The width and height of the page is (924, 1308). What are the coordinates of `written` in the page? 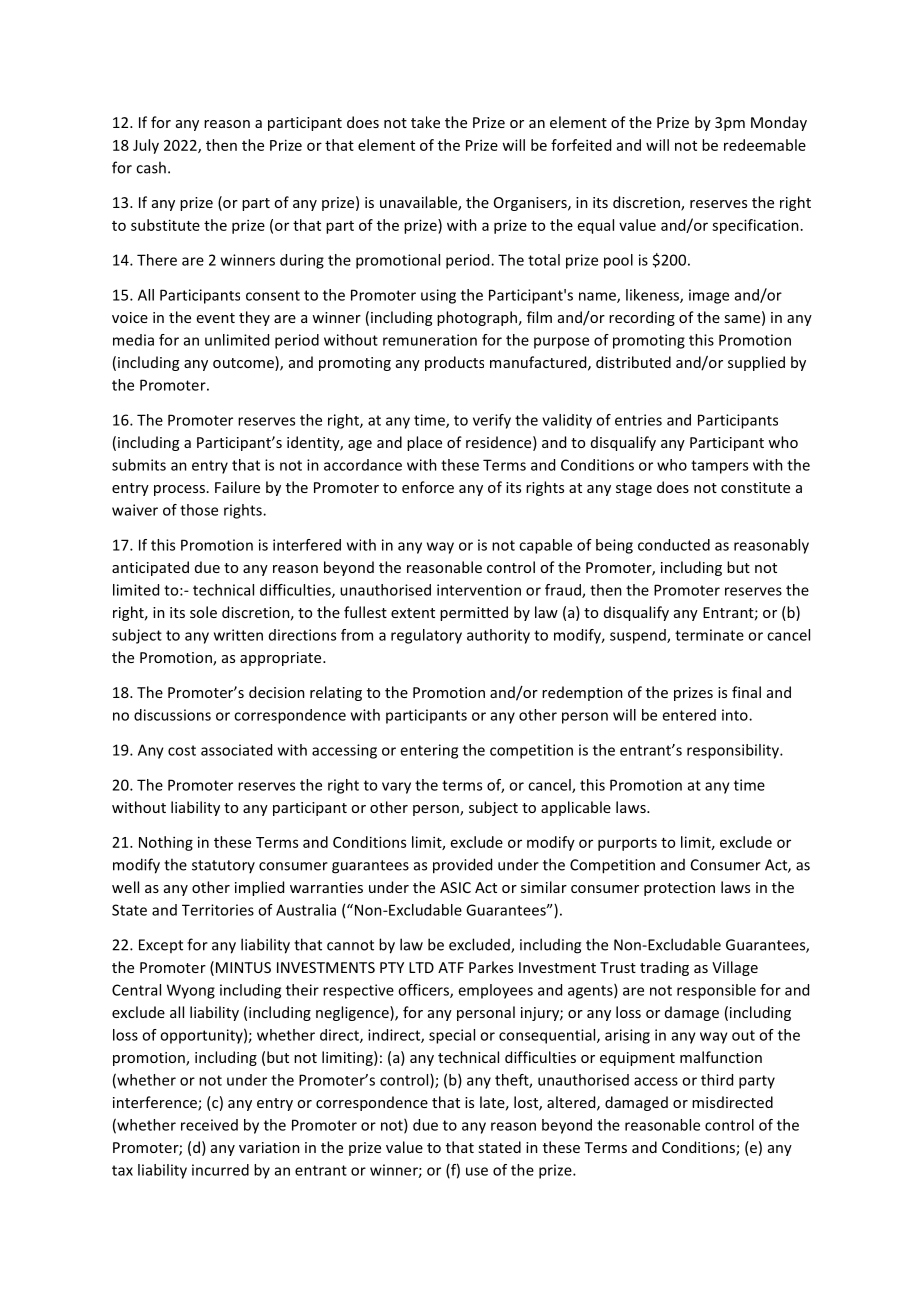 It's located at (238, 635).
